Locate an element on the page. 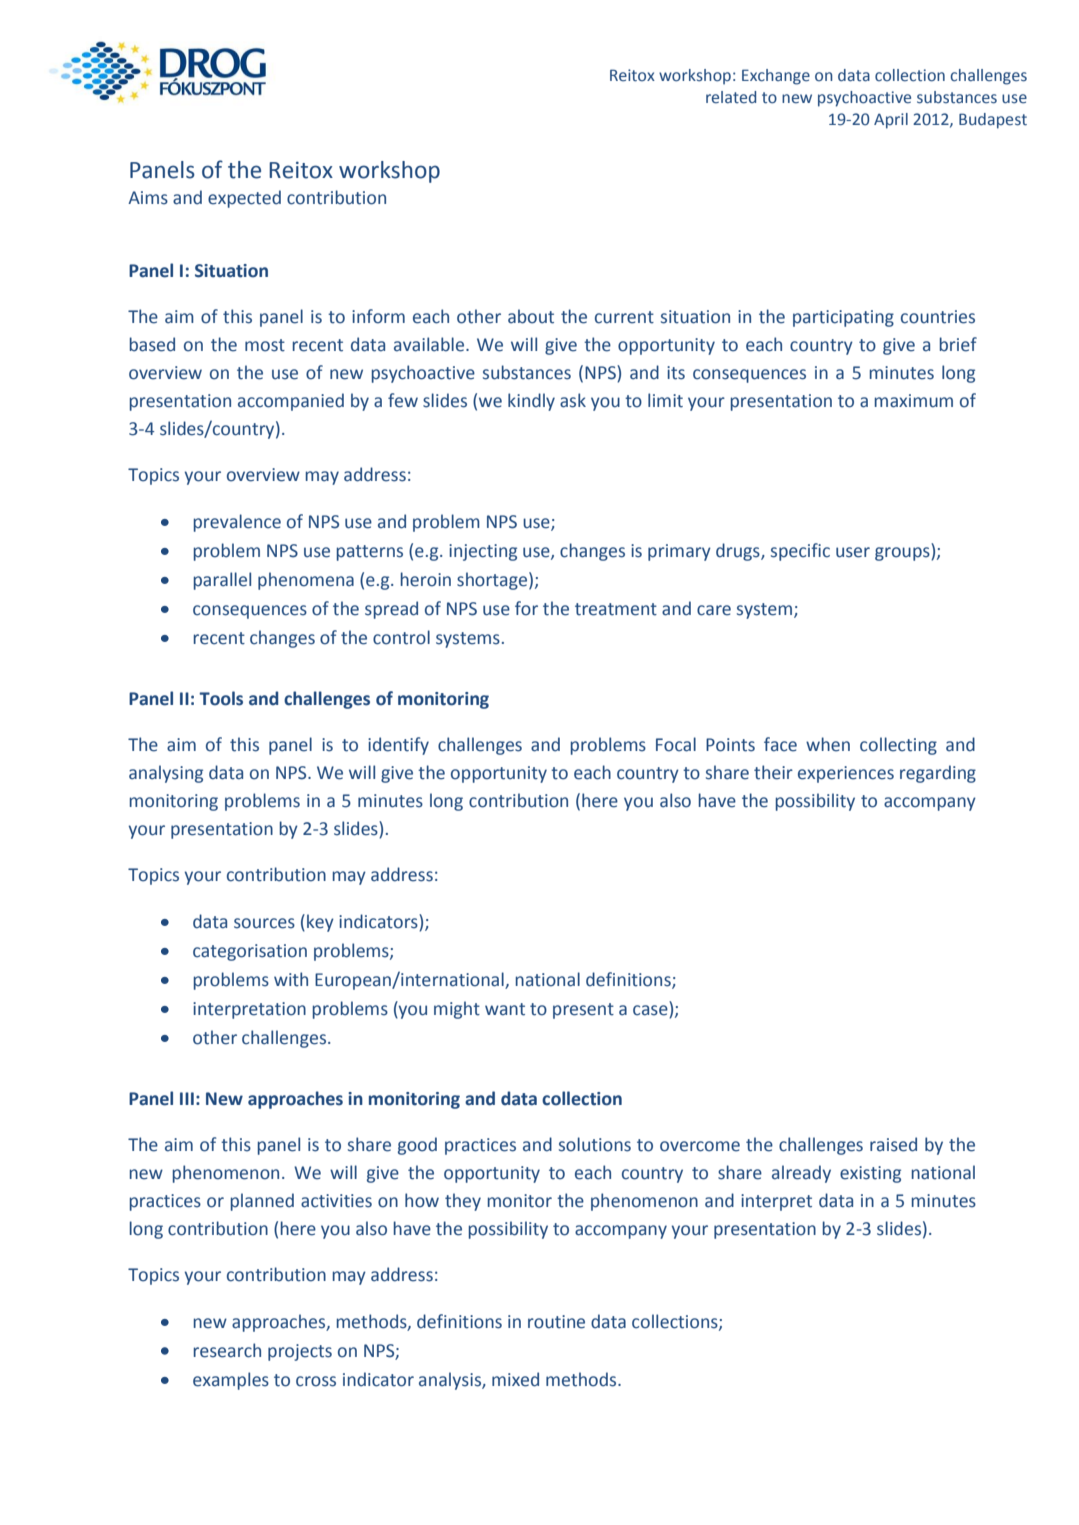  sources is located at coordinates (264, 923).
